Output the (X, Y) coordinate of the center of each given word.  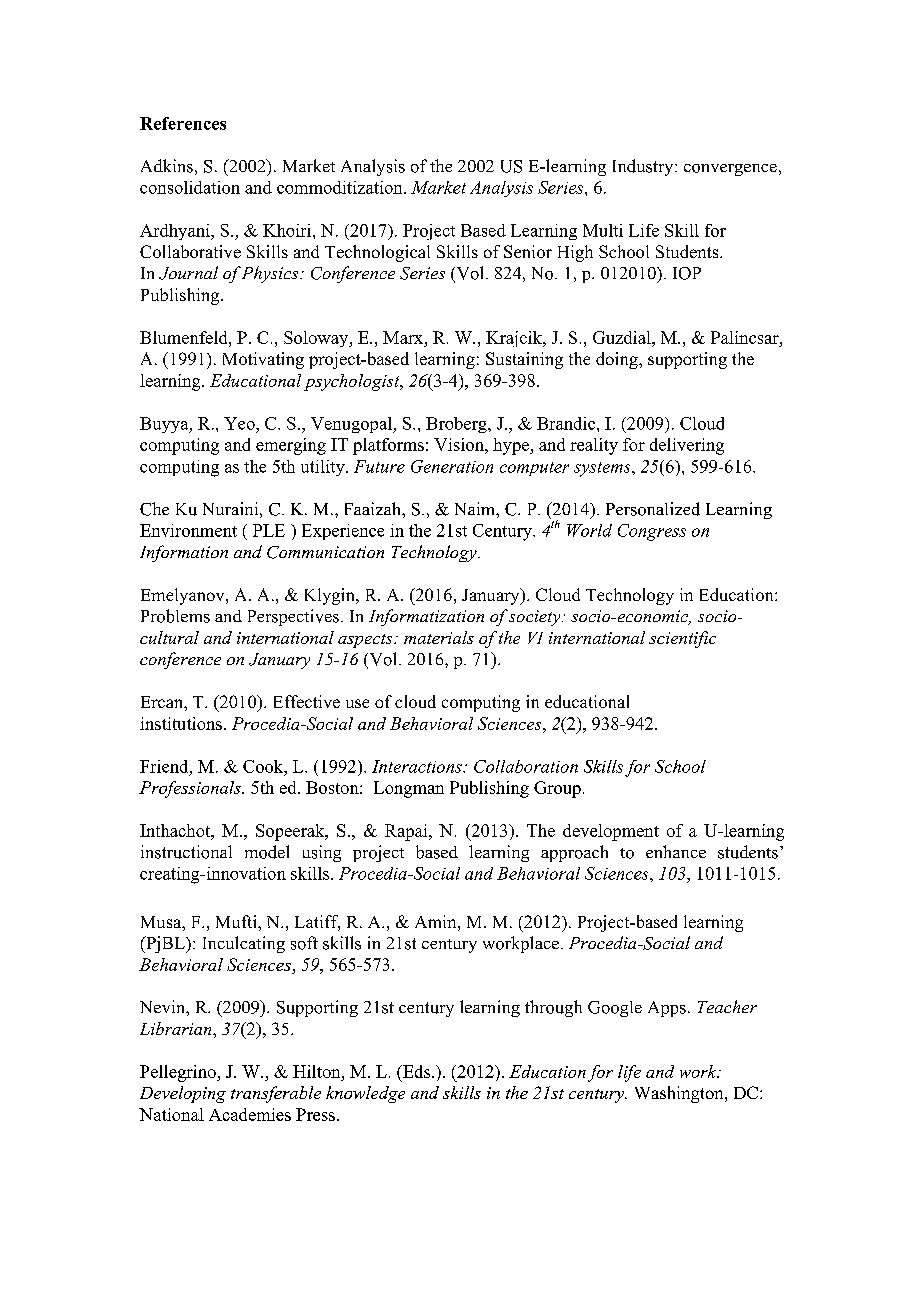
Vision (460, 444)
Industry (644, 167)
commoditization (341, 187)
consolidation (190, 187)
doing (618, 360)
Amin (437, 921)
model (267, 852)
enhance (676, 851)
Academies (250, 1114)
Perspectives (293, 617)
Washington (680, 1094)
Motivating (263, 360)
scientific (682, 639)
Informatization (426, 617)
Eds (415, 1071)
